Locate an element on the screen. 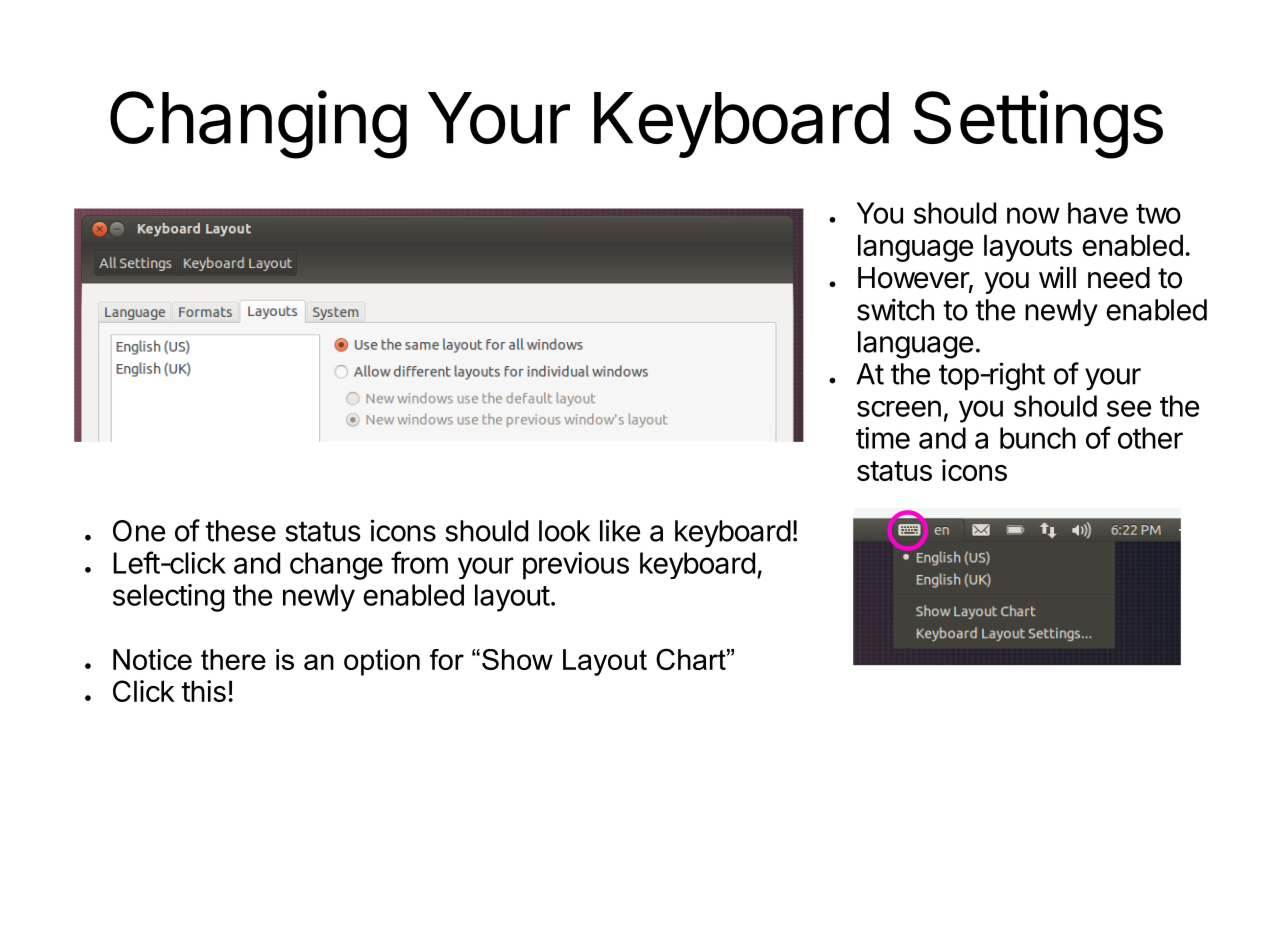 This screenshot has width=1271, height=952. for is located at coordinates (447, 659).
